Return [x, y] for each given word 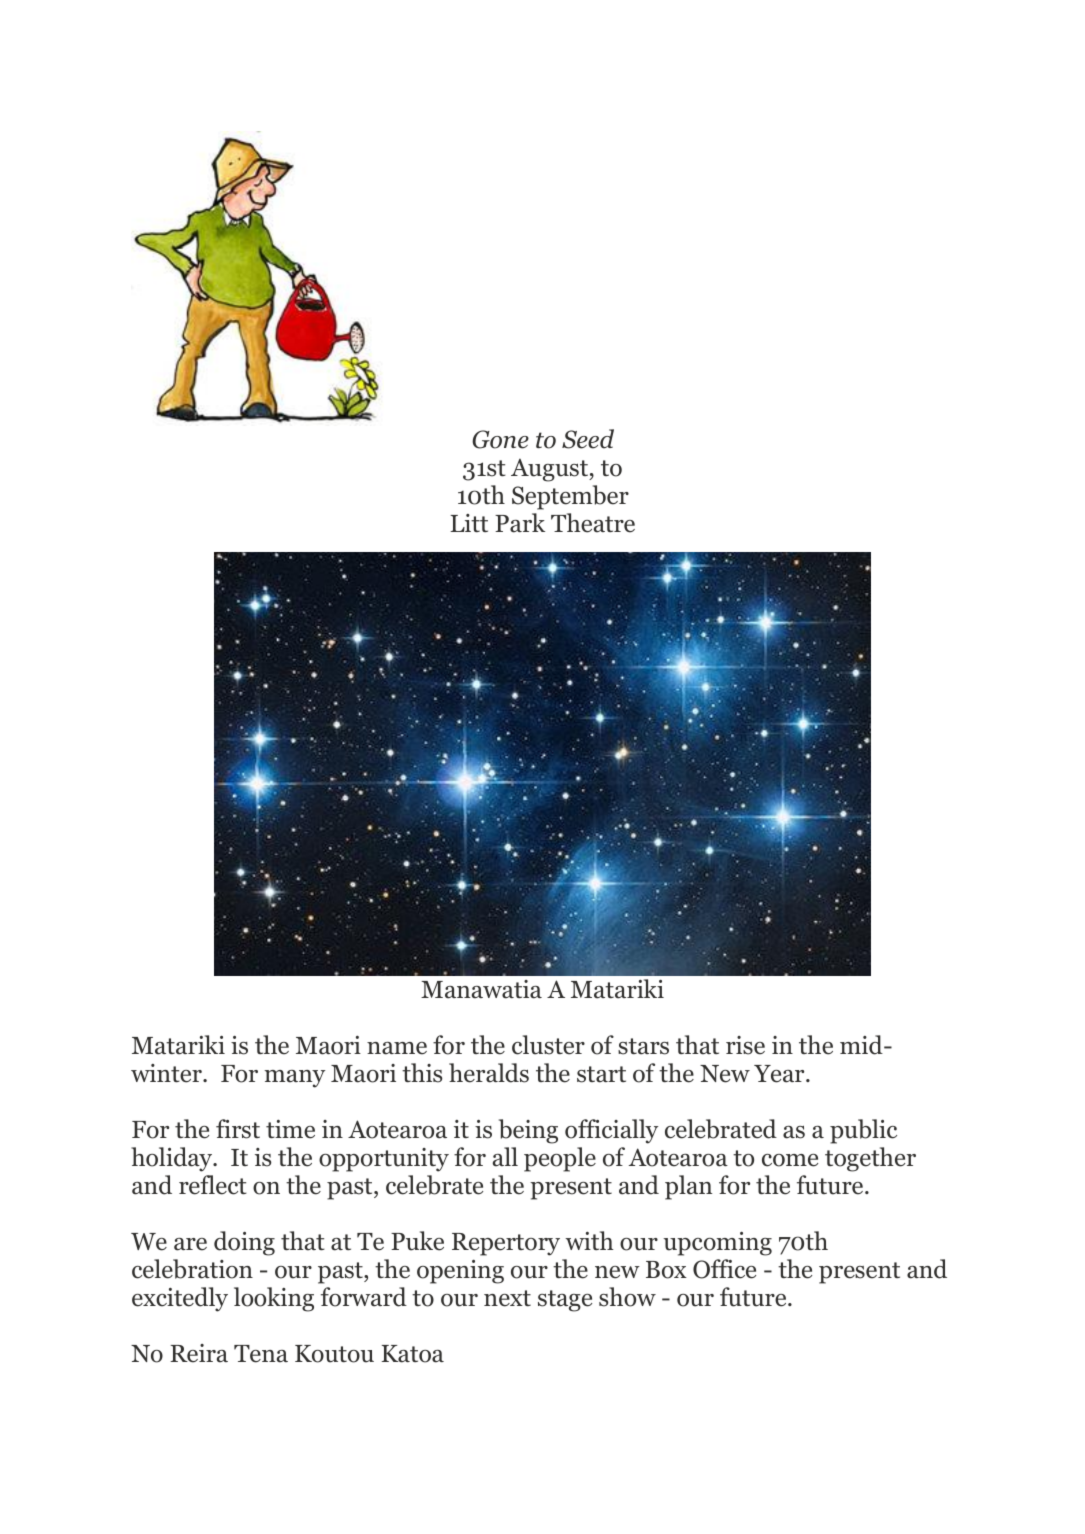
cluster [548, 1045]
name [397, 1048]
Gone [500, 439]
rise [745, 1045]
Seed [588, 439]
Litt [469, 523]
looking [274, 1299]
